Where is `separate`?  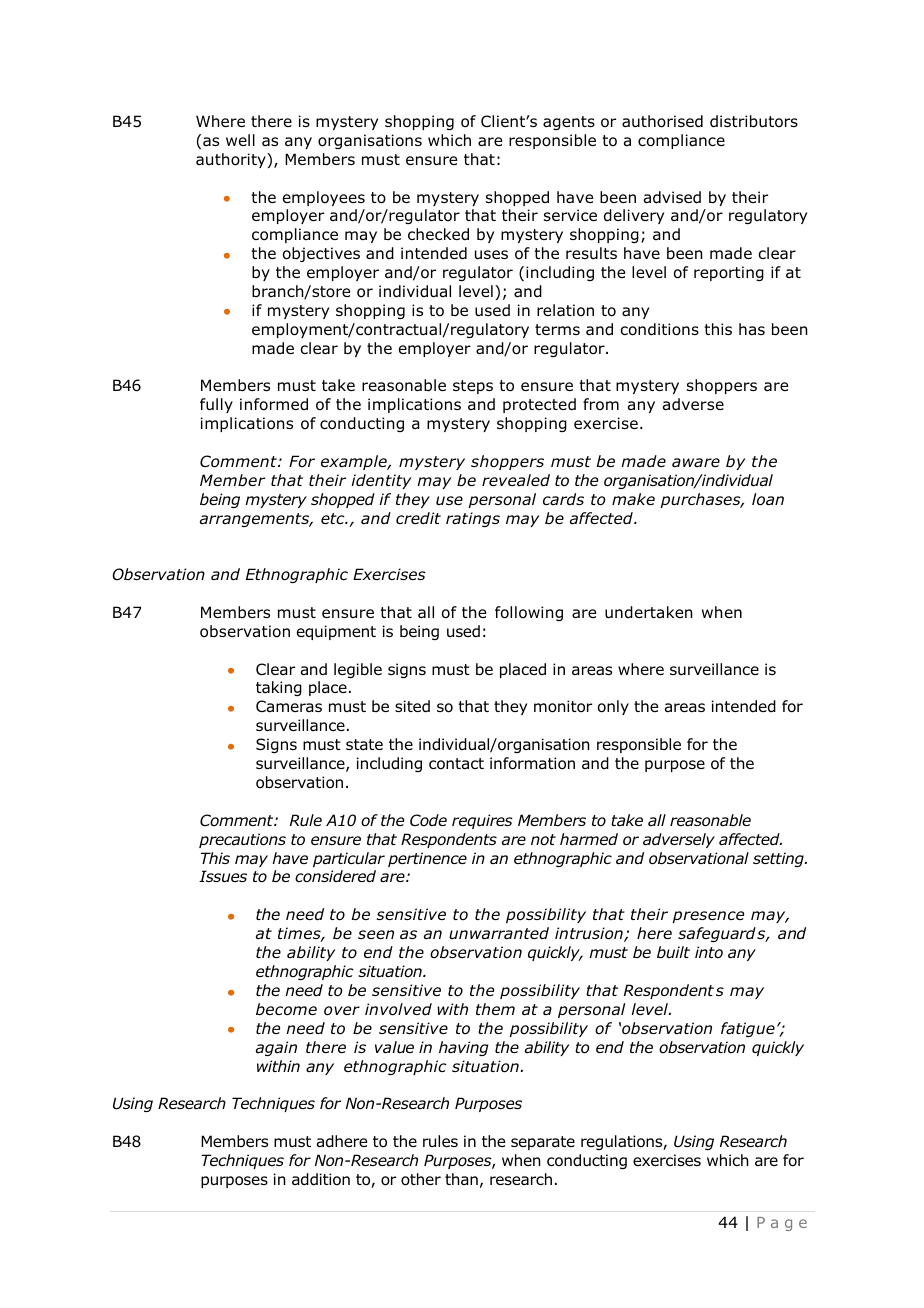
separate is located at coordinates (543, 1143).
